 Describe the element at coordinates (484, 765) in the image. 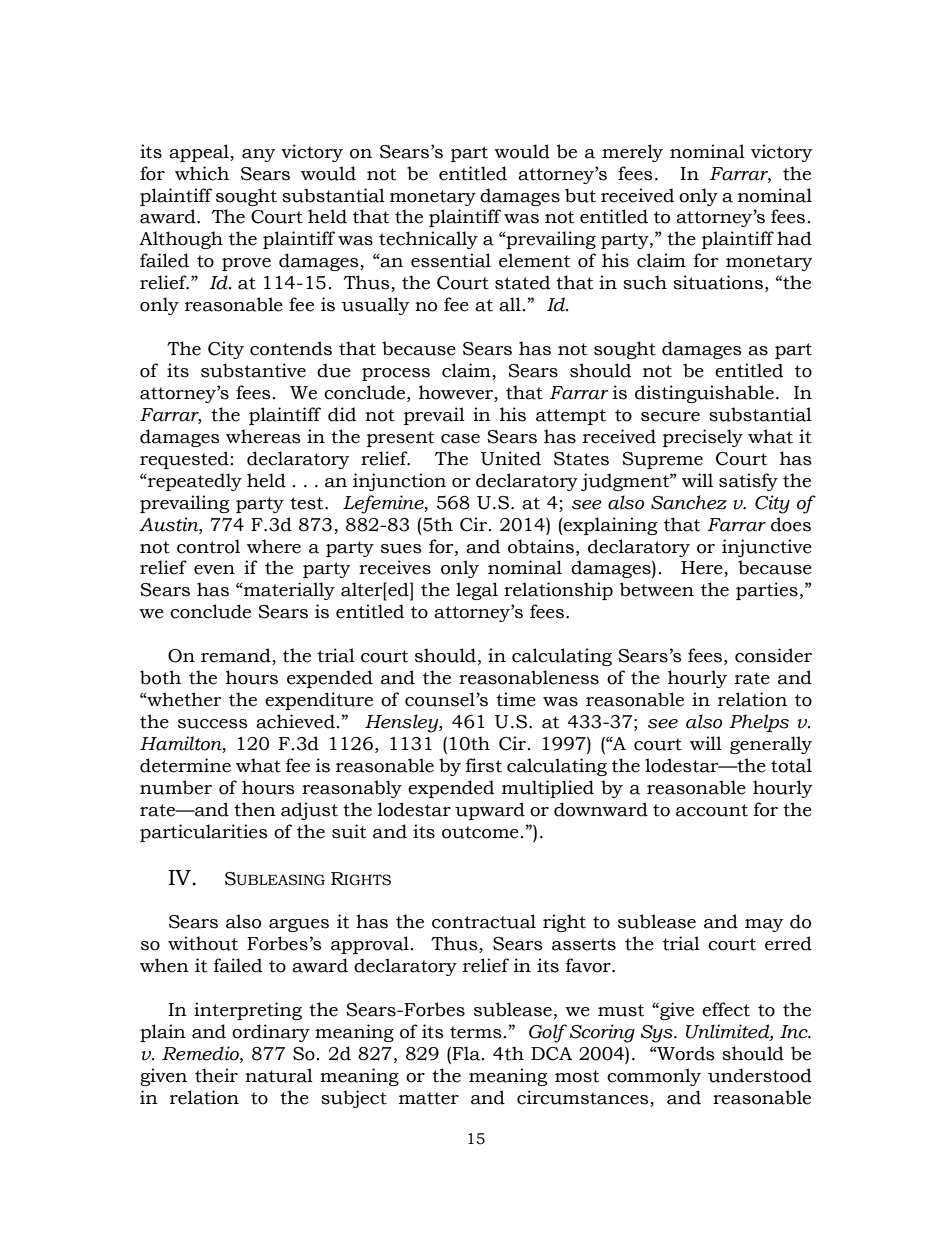

I see `first` at that location.
